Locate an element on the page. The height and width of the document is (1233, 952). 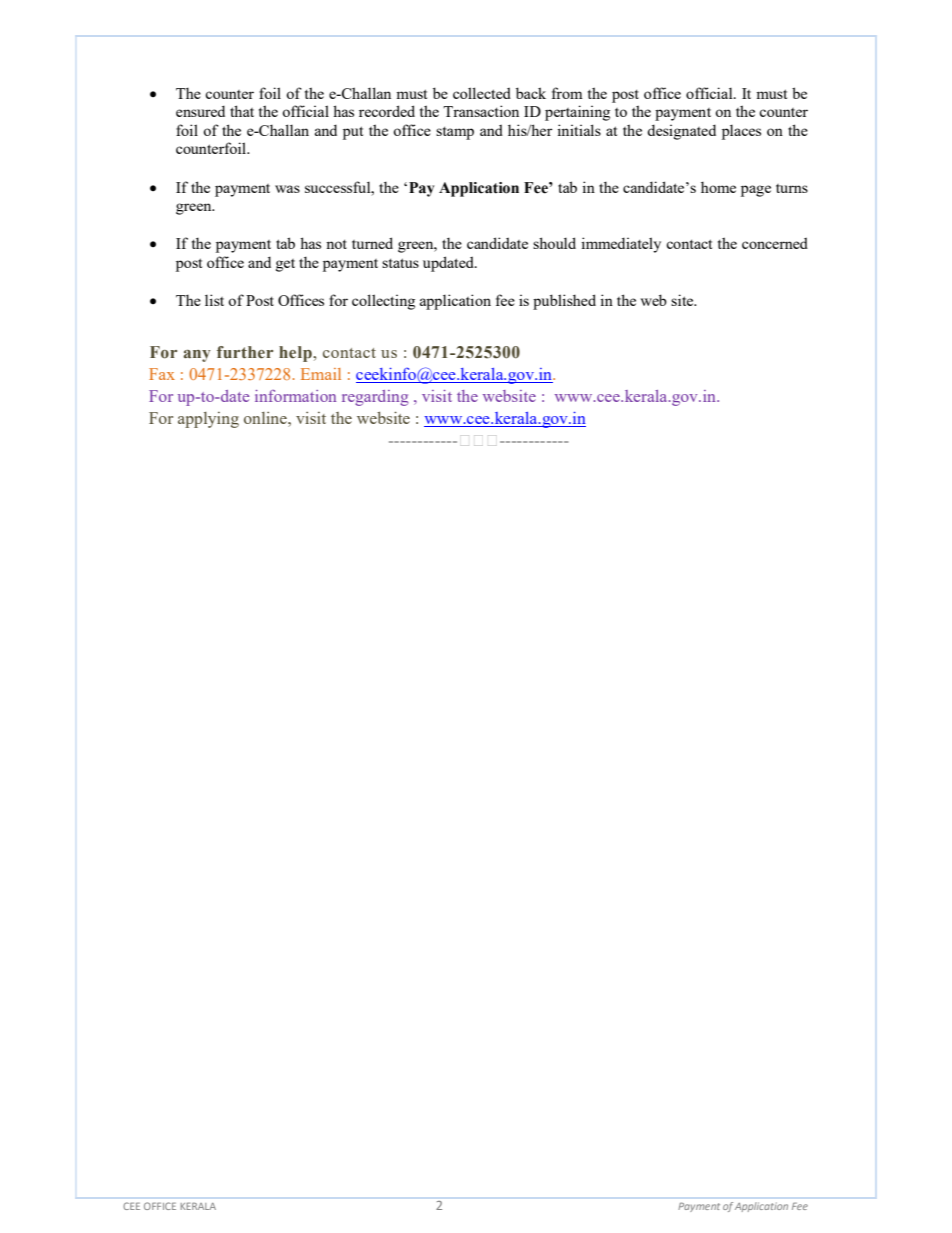
regarding is located at coordinates (375, 398).
